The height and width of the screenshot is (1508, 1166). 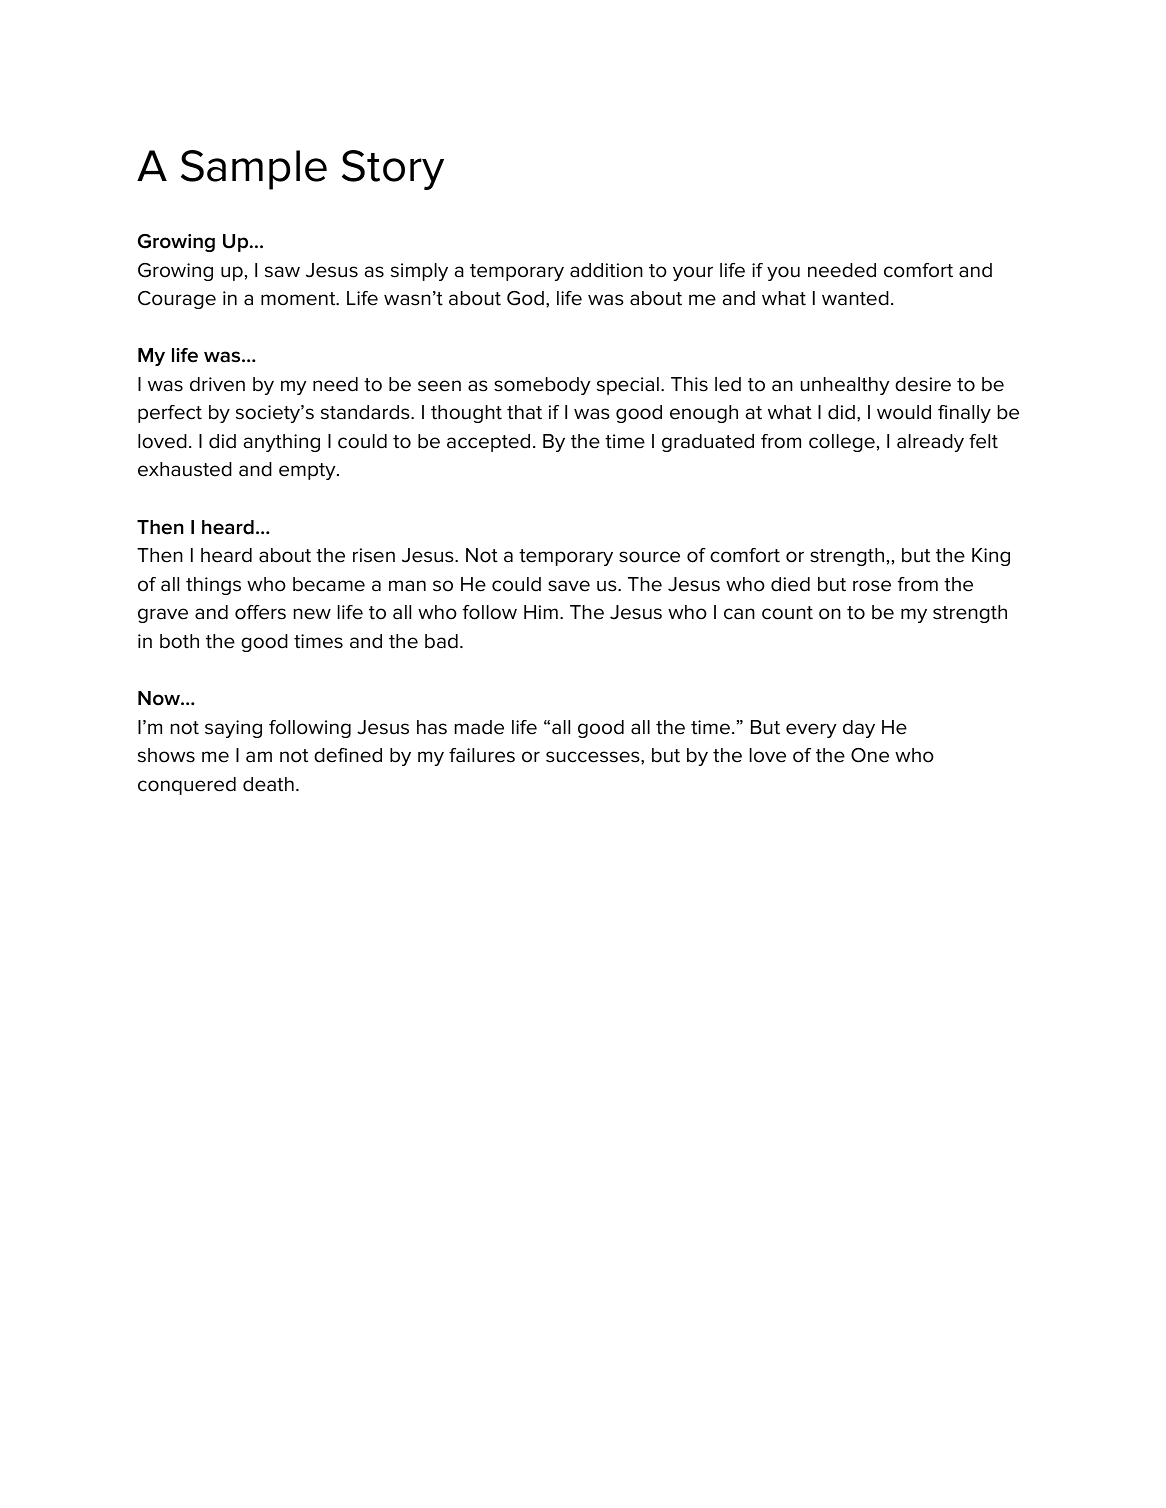 What do you see at coordinates (855, 298) in the screenshot?
I see `wanted` at bounding box center [855, 298].
